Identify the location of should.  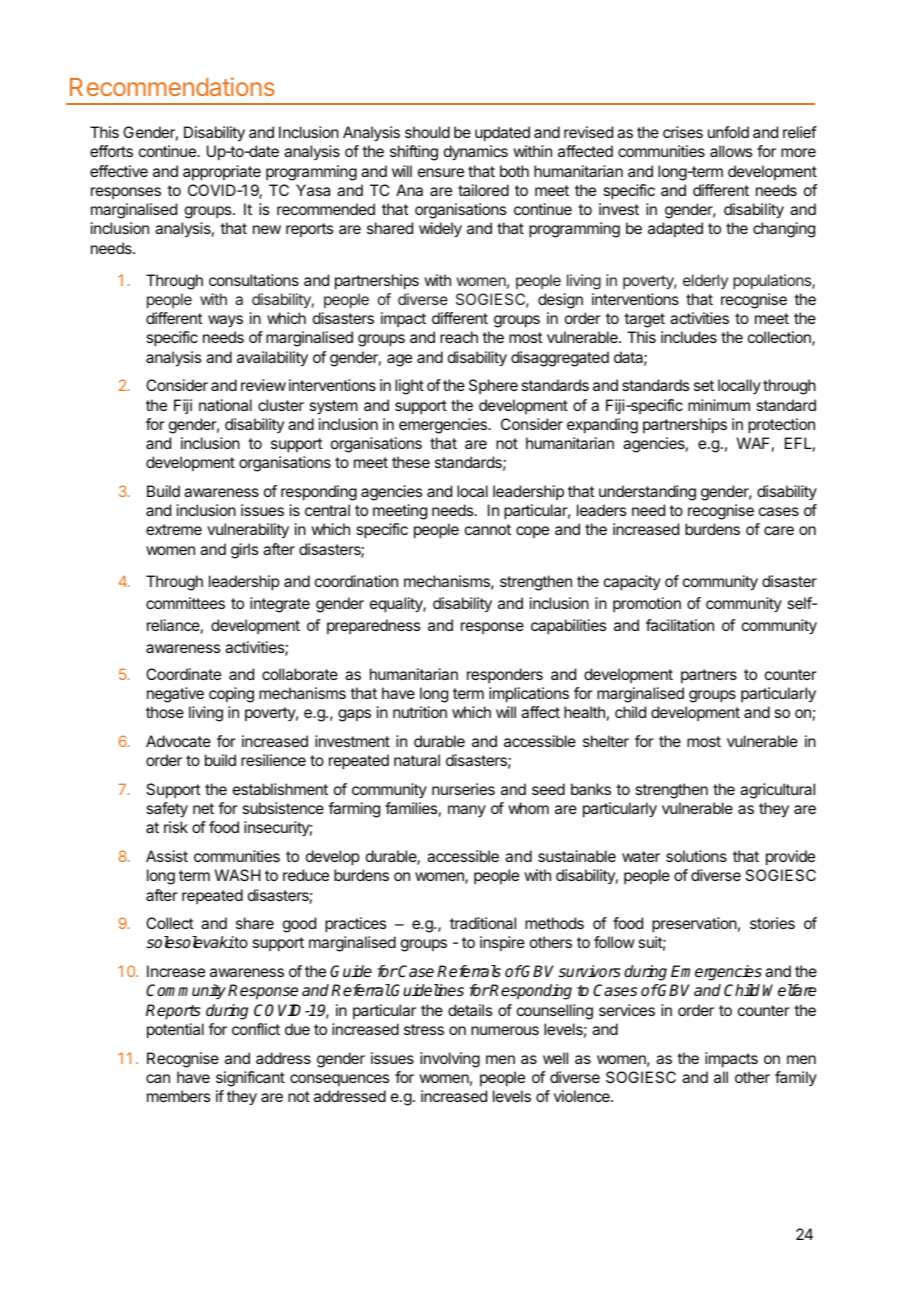
(427, 132).
